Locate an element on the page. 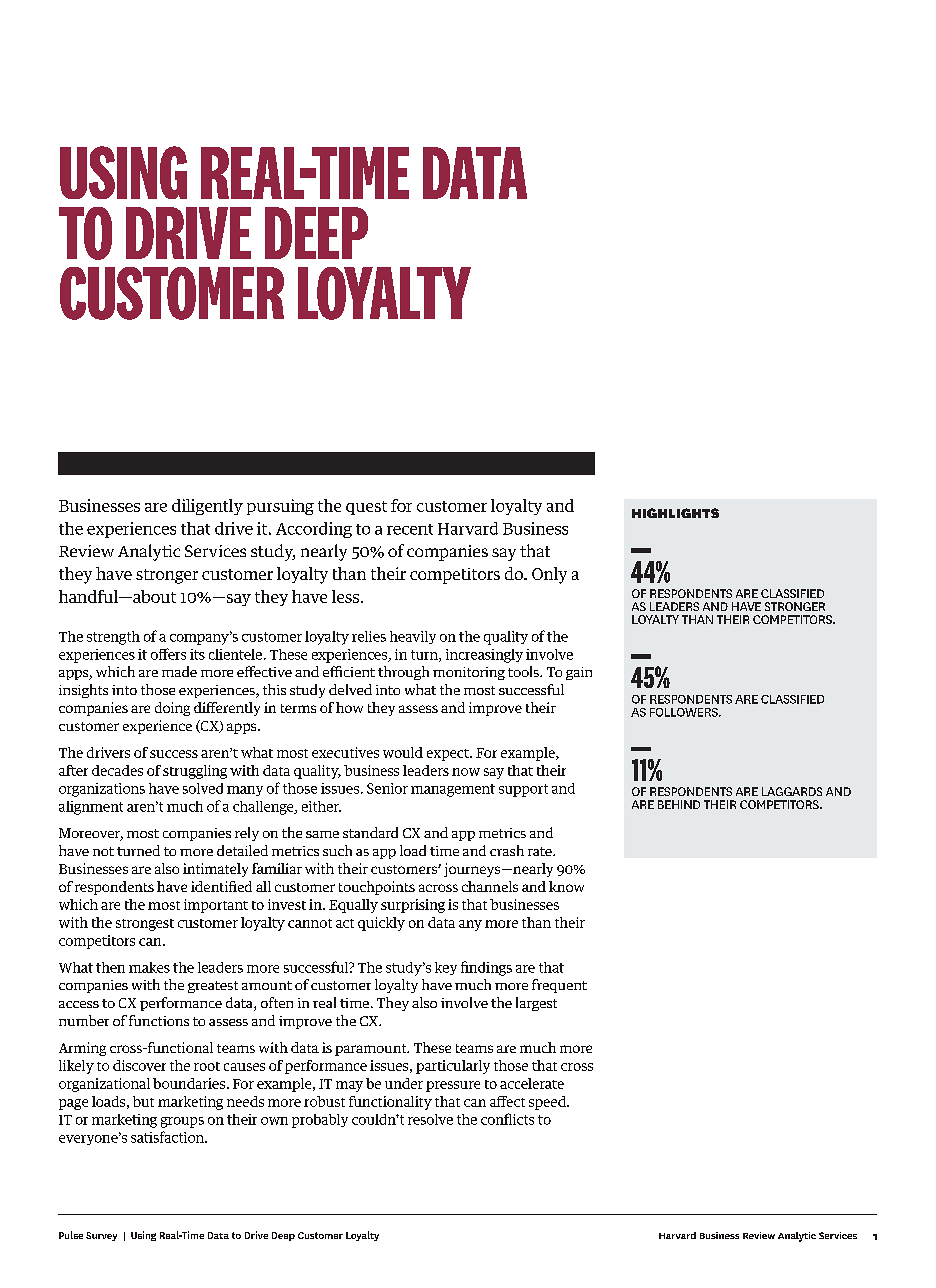 The image size is (936, 1288). Survey is located at coordinates (101, 1236).
